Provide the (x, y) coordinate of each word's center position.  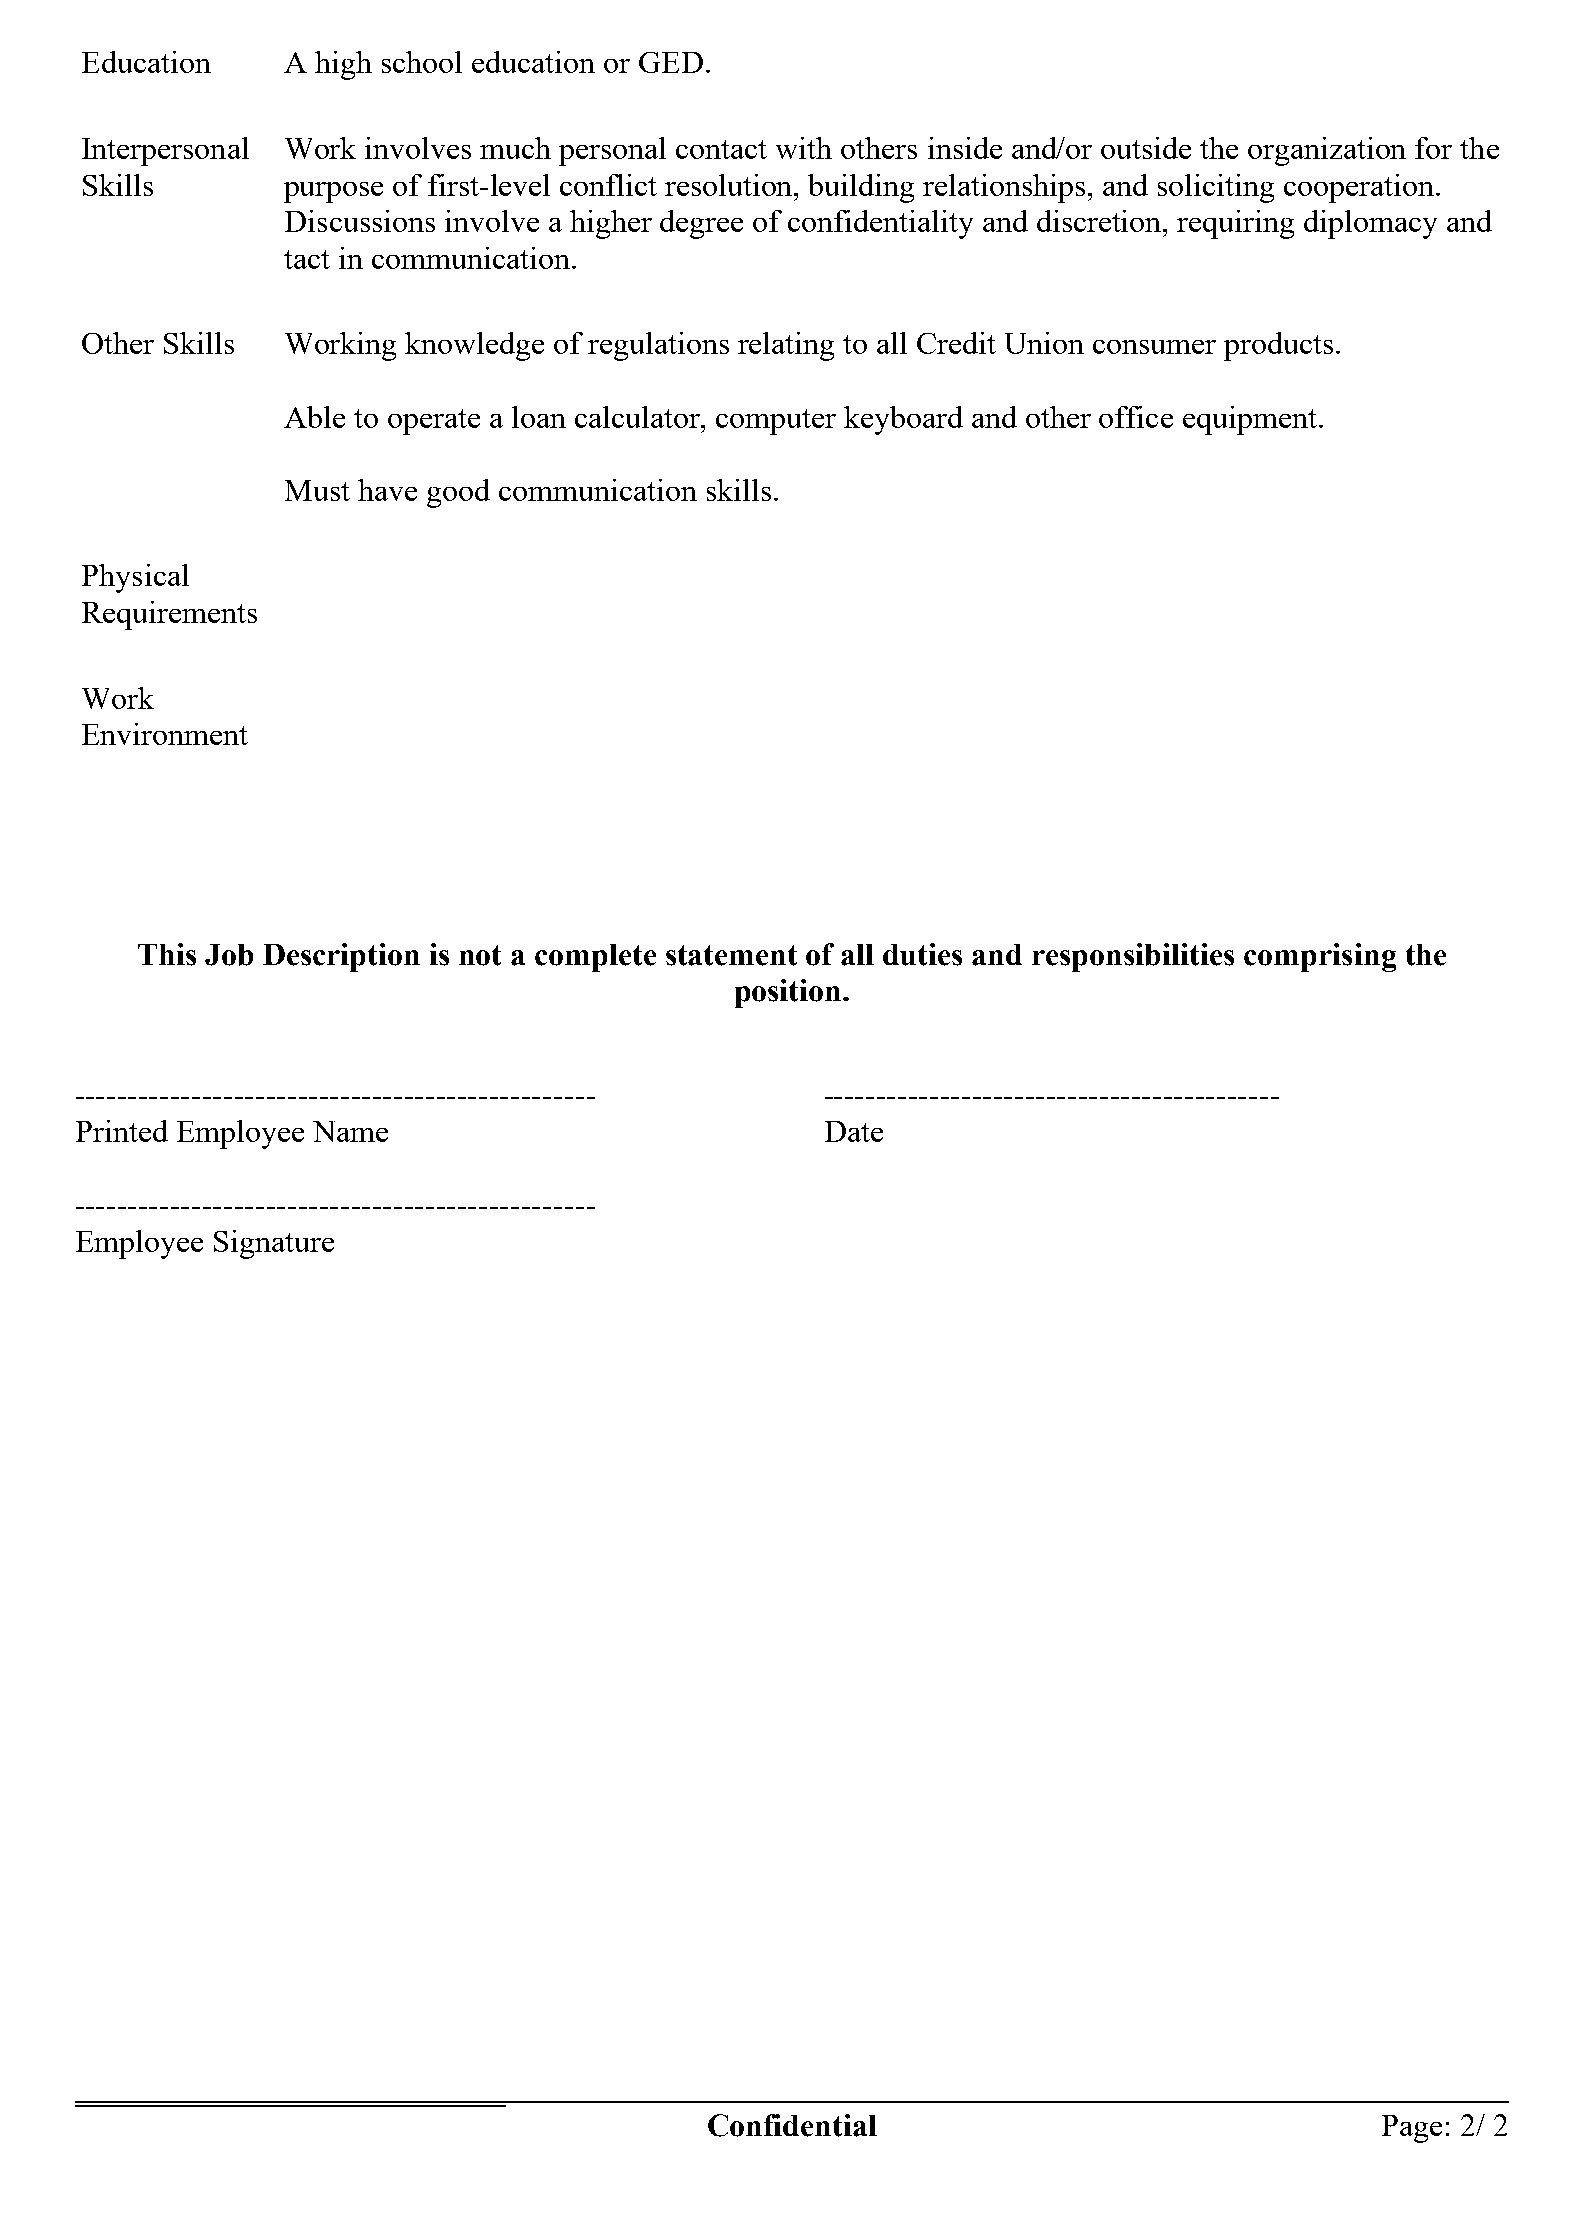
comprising (1320, 957)
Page (1412, 2129)
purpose (333, 192)
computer (776, 422)
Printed (122, 1131)
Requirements (169, 615)
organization (1327, 151)
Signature (274, 1244)
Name (350, 1131)
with (804, 148)
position (789, 993)
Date (854, 1131)
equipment (1250, 420)
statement (731, 955)
